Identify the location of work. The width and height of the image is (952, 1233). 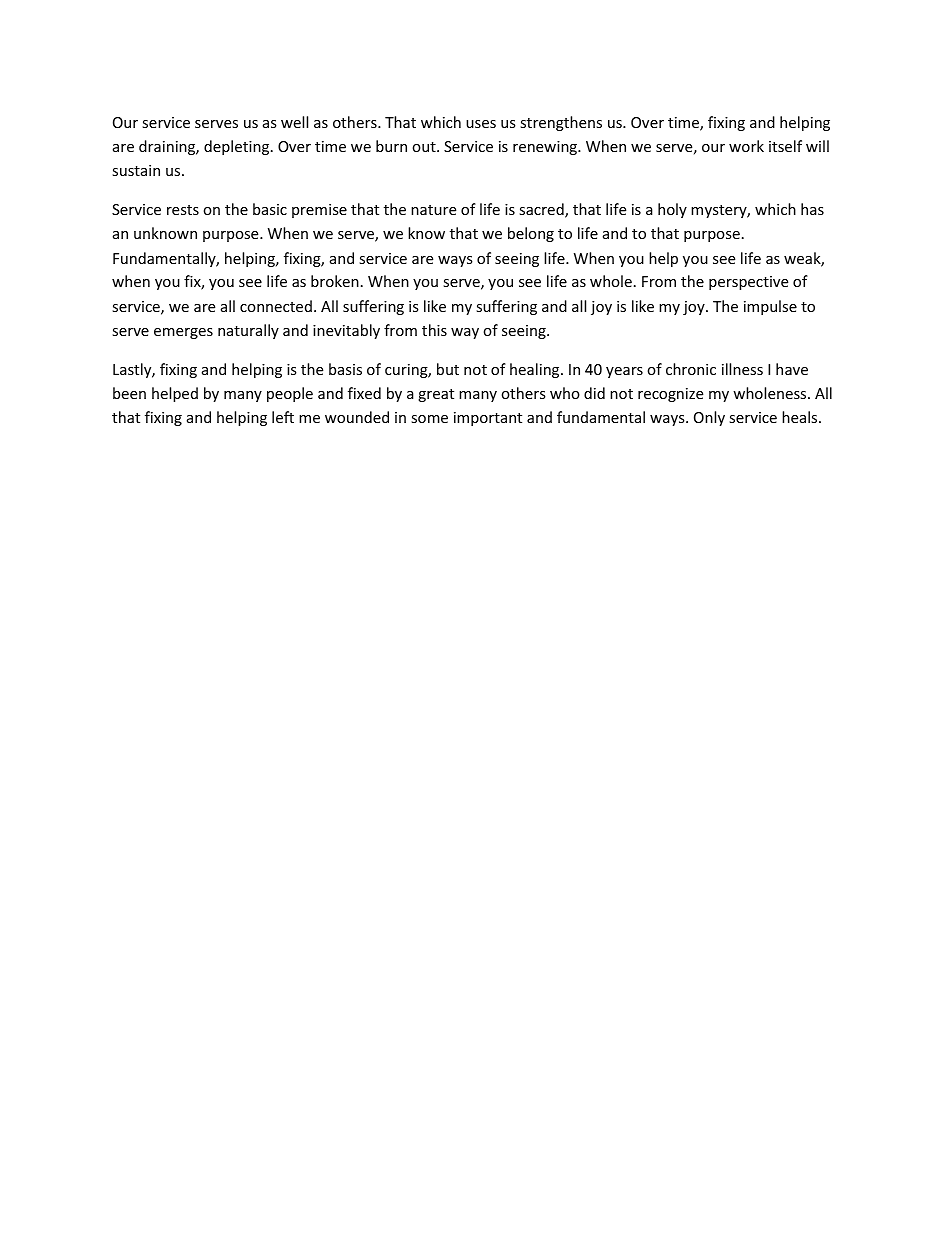
(746, 146).
